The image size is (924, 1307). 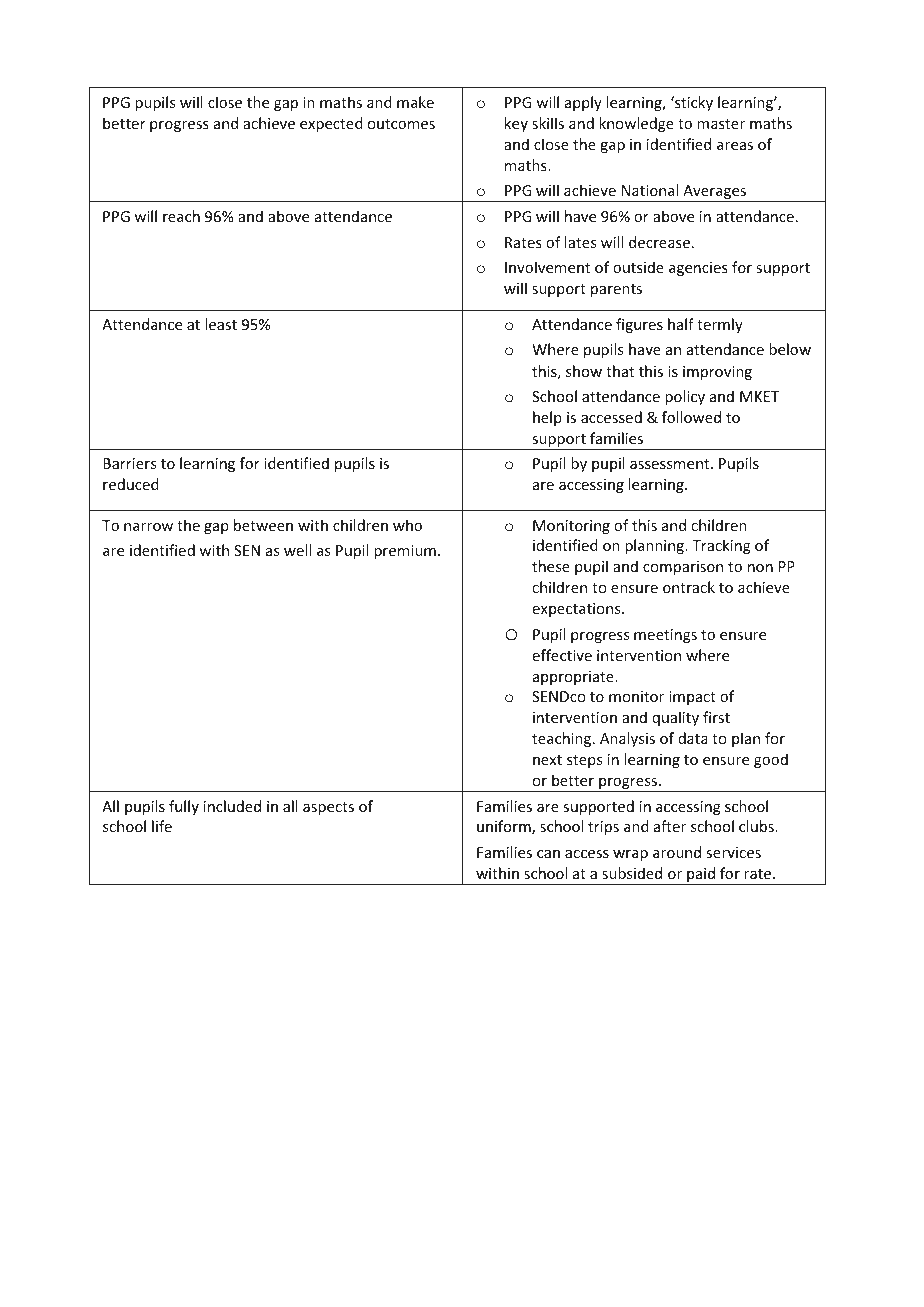 What do you see at coordinates (562, 655) in the image?
I see `effective` at bounding box center [562, 655].
